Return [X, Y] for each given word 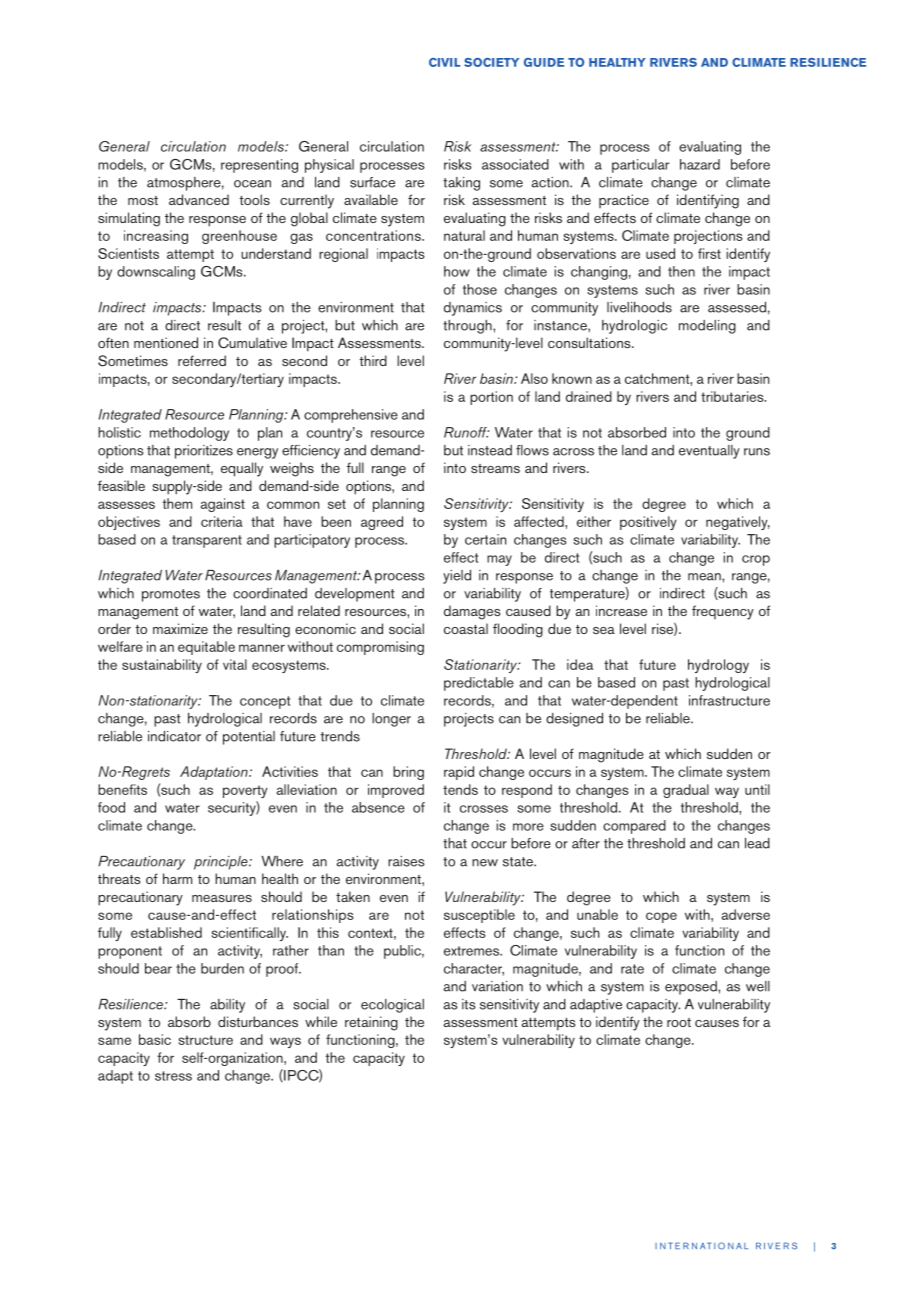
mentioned [166, 342]
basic [155, 1039]
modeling [707, 327]
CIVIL [444, 62]
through [468, 327]
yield [457, 577]
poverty [245, 791]
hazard [700, 164]
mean [705, 577]
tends [460, 789]
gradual [686, 791]
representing [259, 166]
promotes [171, 595]
